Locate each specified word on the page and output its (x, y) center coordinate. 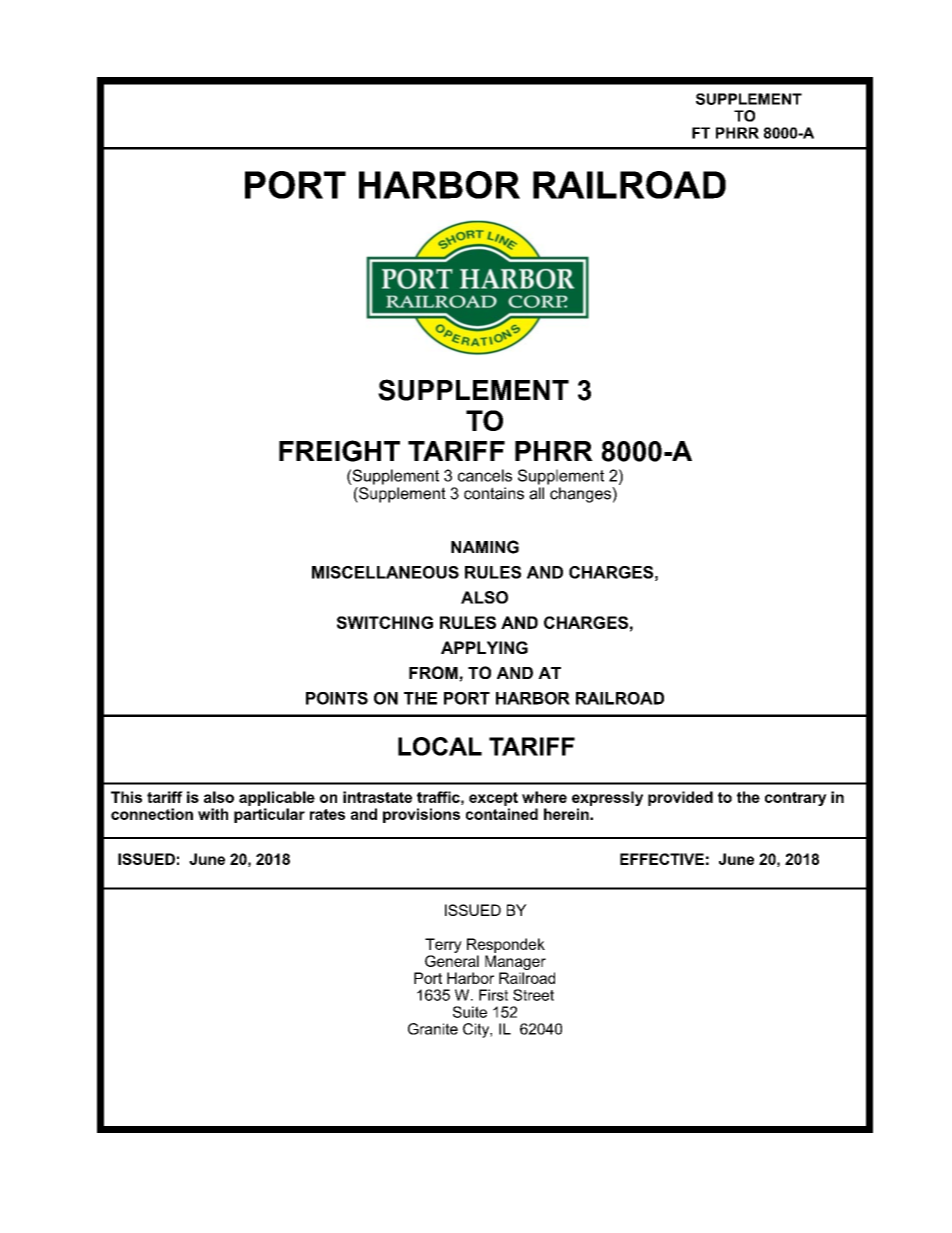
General (452, 961)
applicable (277, 798)
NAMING (485, 547)
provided (680, 798)
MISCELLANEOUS (385, 572)
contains (494, 493)
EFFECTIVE (662, 859)
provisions (421, 815)
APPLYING (484, 647)
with (213, 814)
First (493, 995)
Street (533, 995)
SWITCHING (385, 622)
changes (581, 495)
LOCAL (440, 746)
